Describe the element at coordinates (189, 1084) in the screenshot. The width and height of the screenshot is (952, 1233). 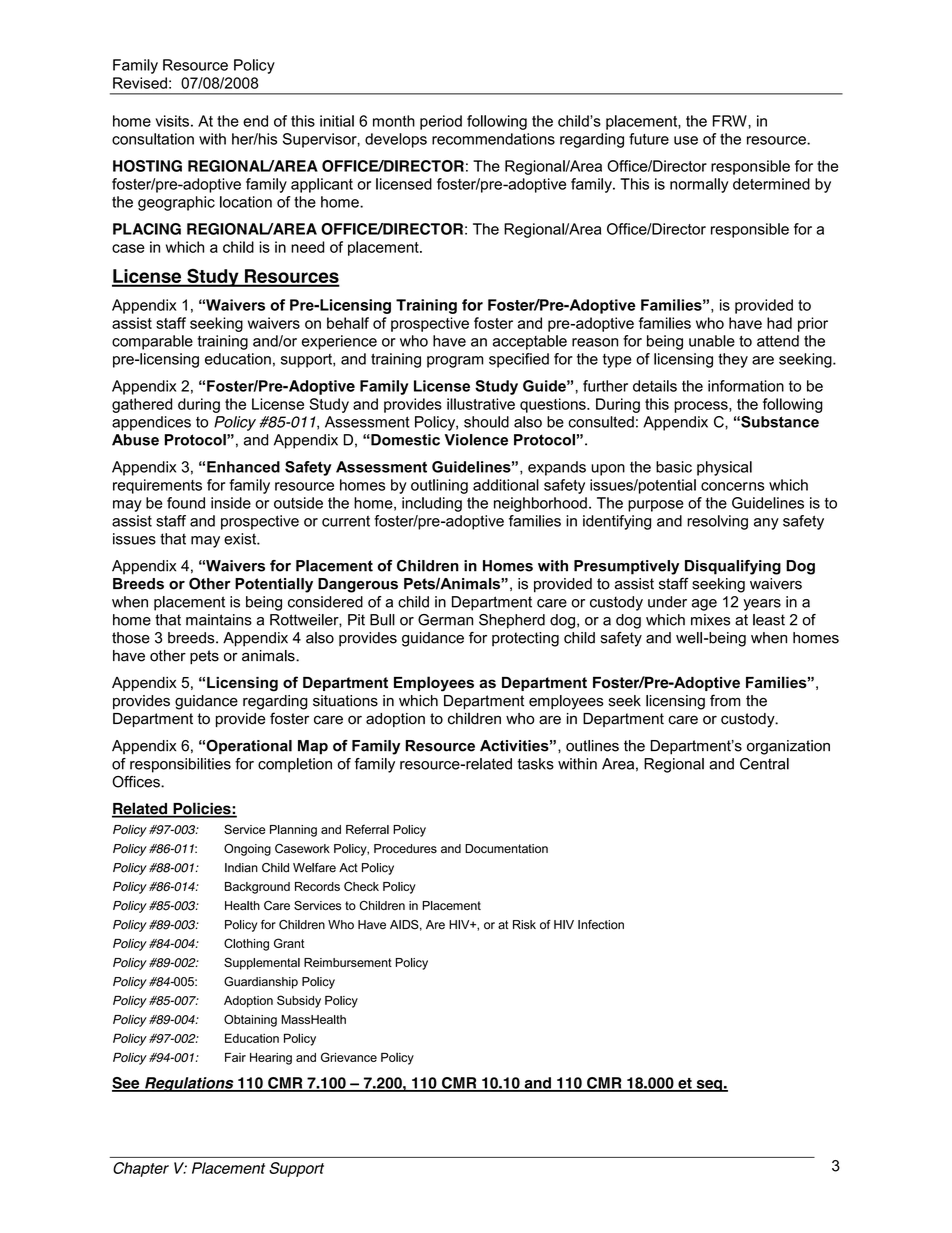
I see `Regulations` at that location.
